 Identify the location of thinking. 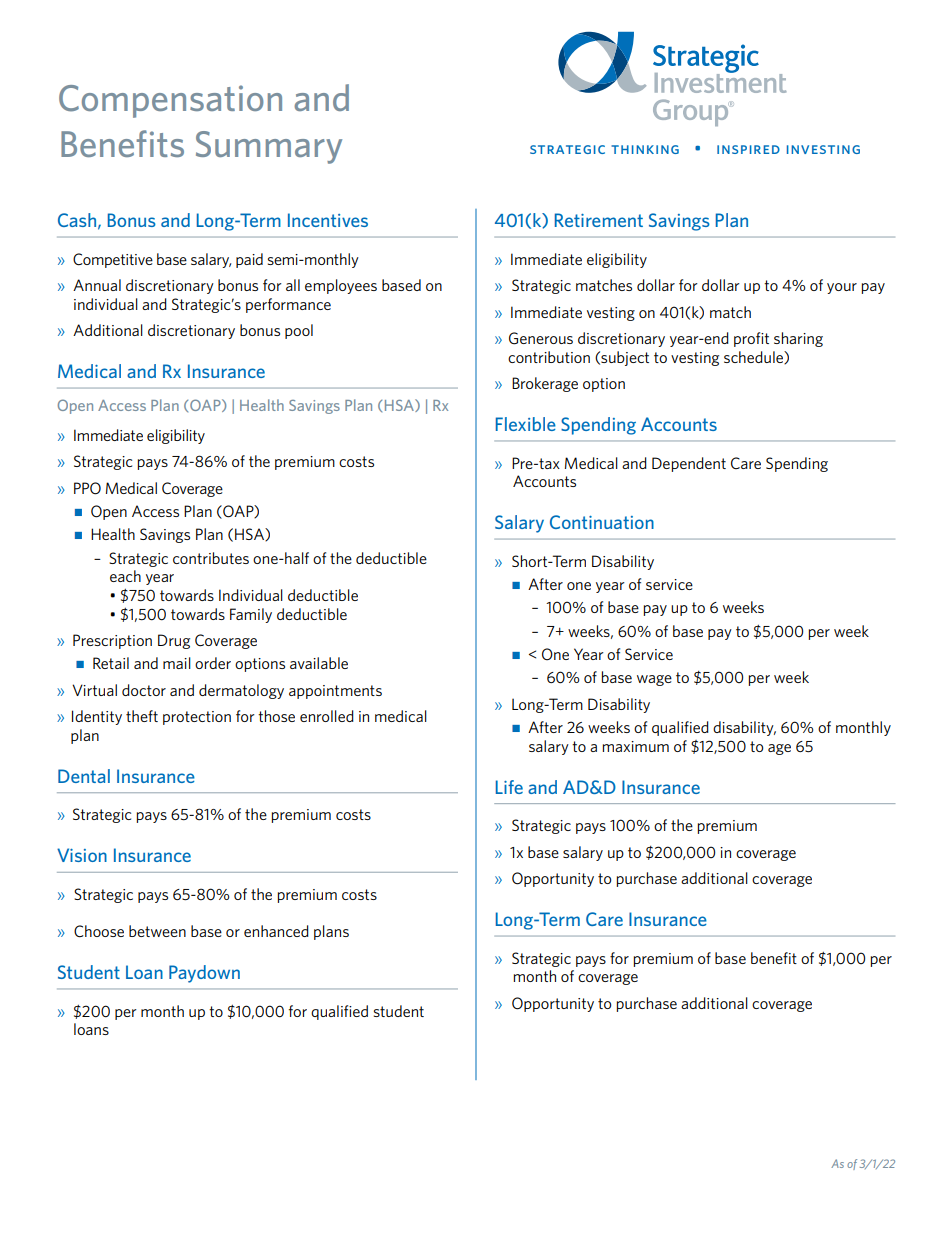
(645, 149).
